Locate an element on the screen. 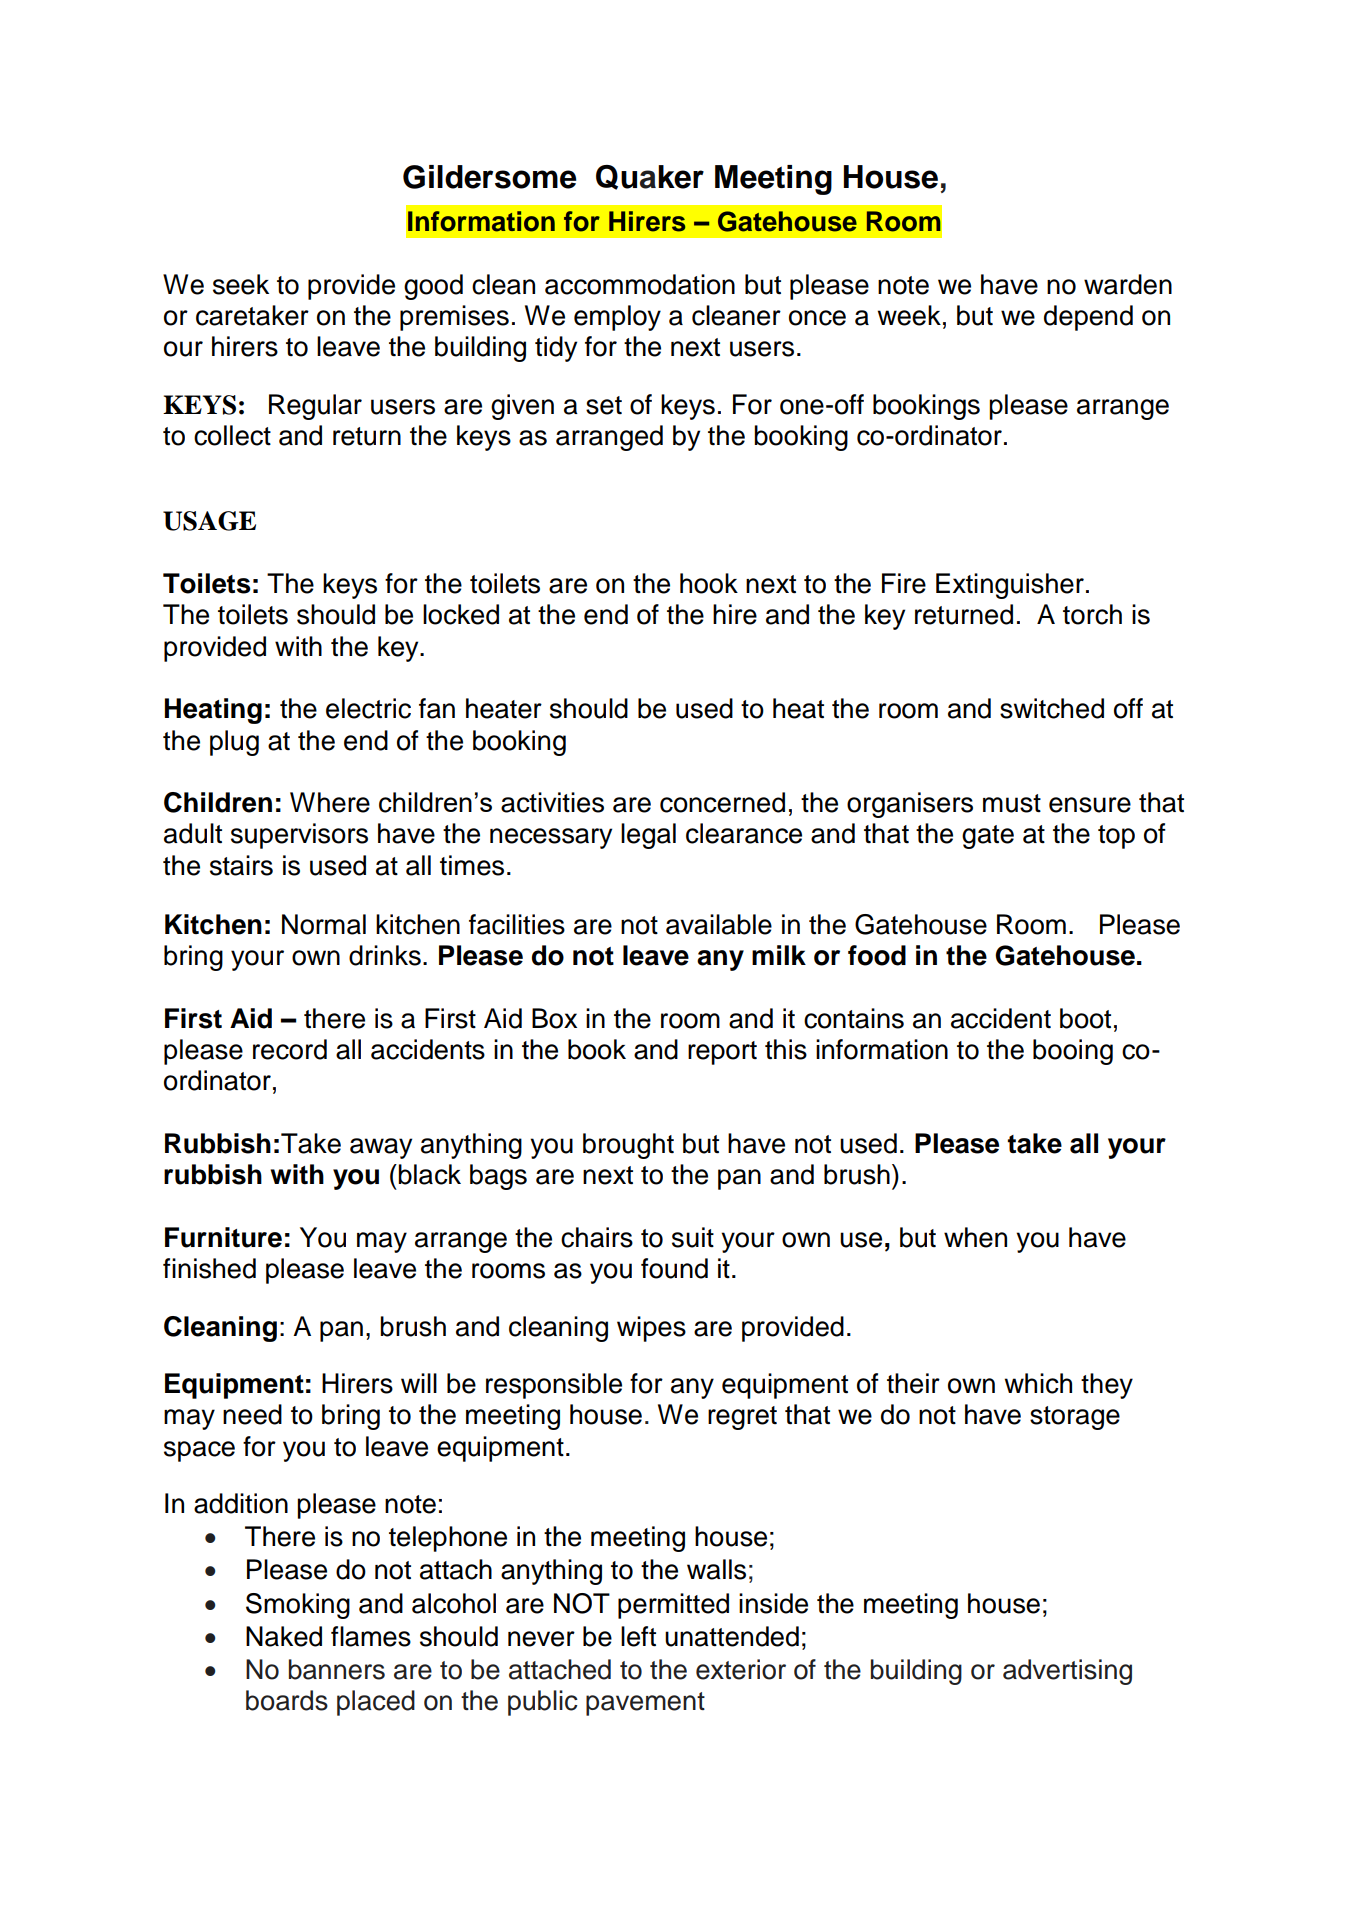  warden is located at coordinates (1128, 284).
